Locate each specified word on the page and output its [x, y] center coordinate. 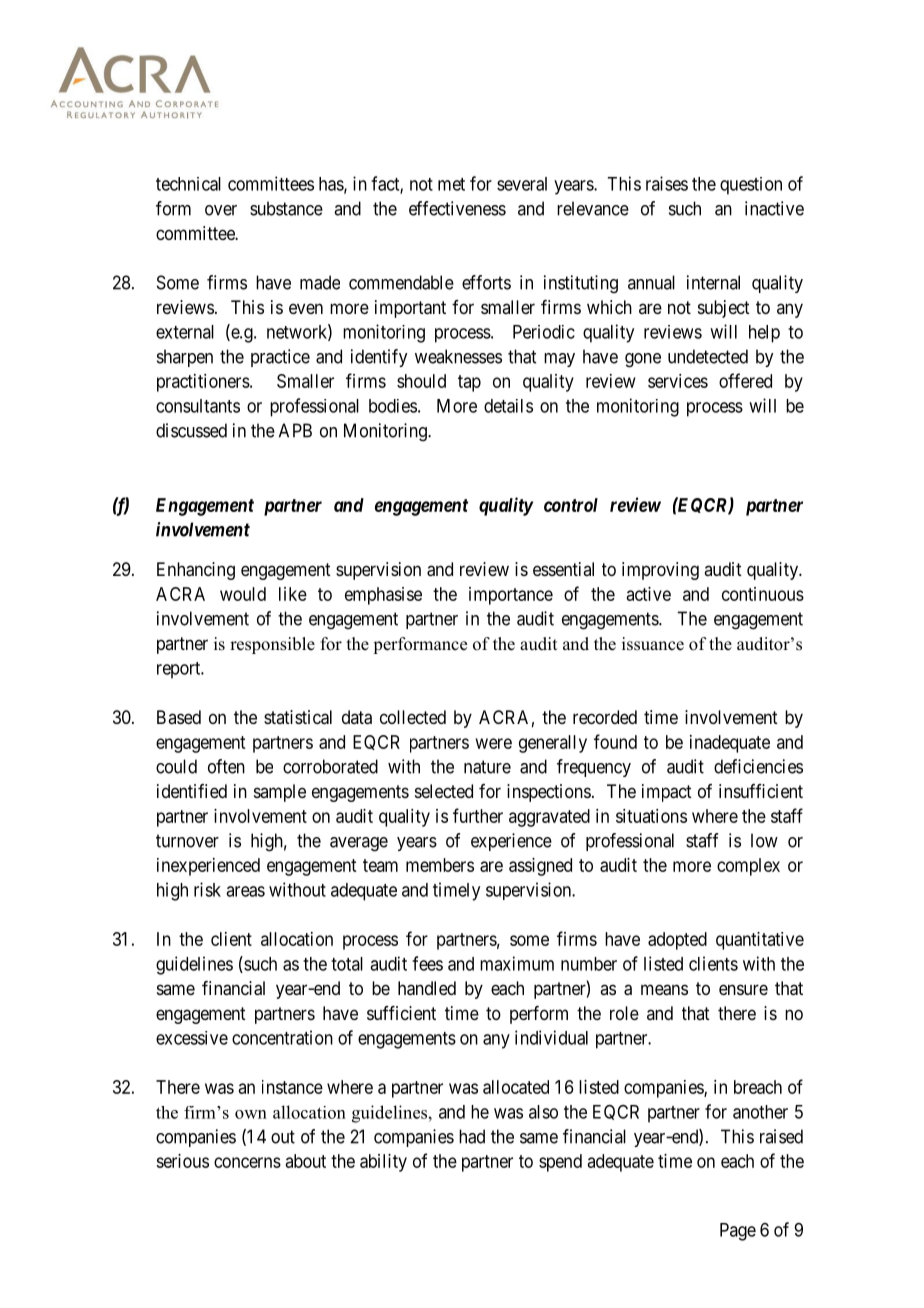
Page [738, 1232]
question [751, 186]
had [472, 1136]
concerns [247, 1162]
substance [286, 208]
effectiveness [457, 208]
